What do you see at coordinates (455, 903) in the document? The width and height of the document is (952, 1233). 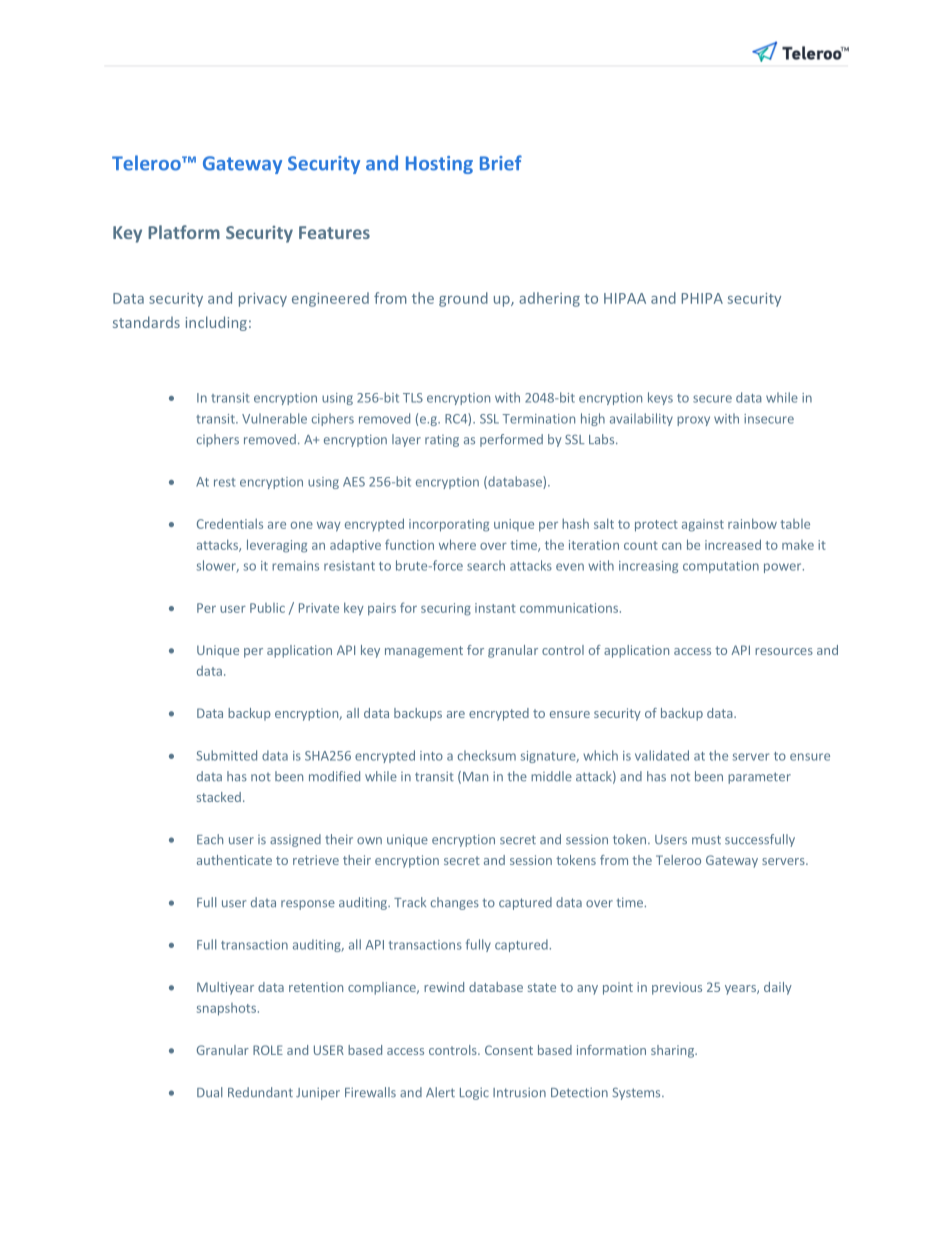 I see `changes` at bounding box center [455, 903].
